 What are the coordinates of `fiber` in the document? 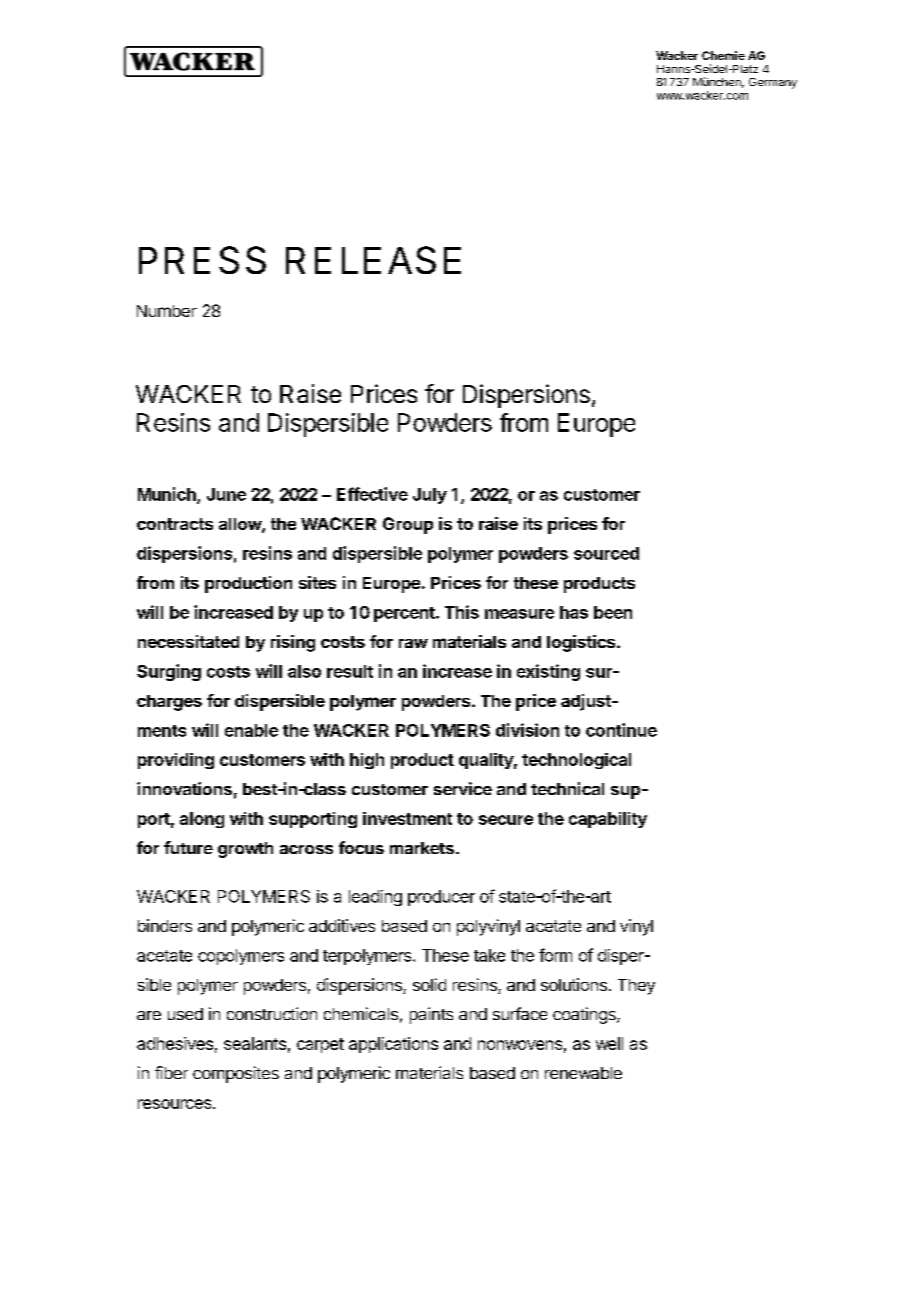 It's located at (171, 1072).
